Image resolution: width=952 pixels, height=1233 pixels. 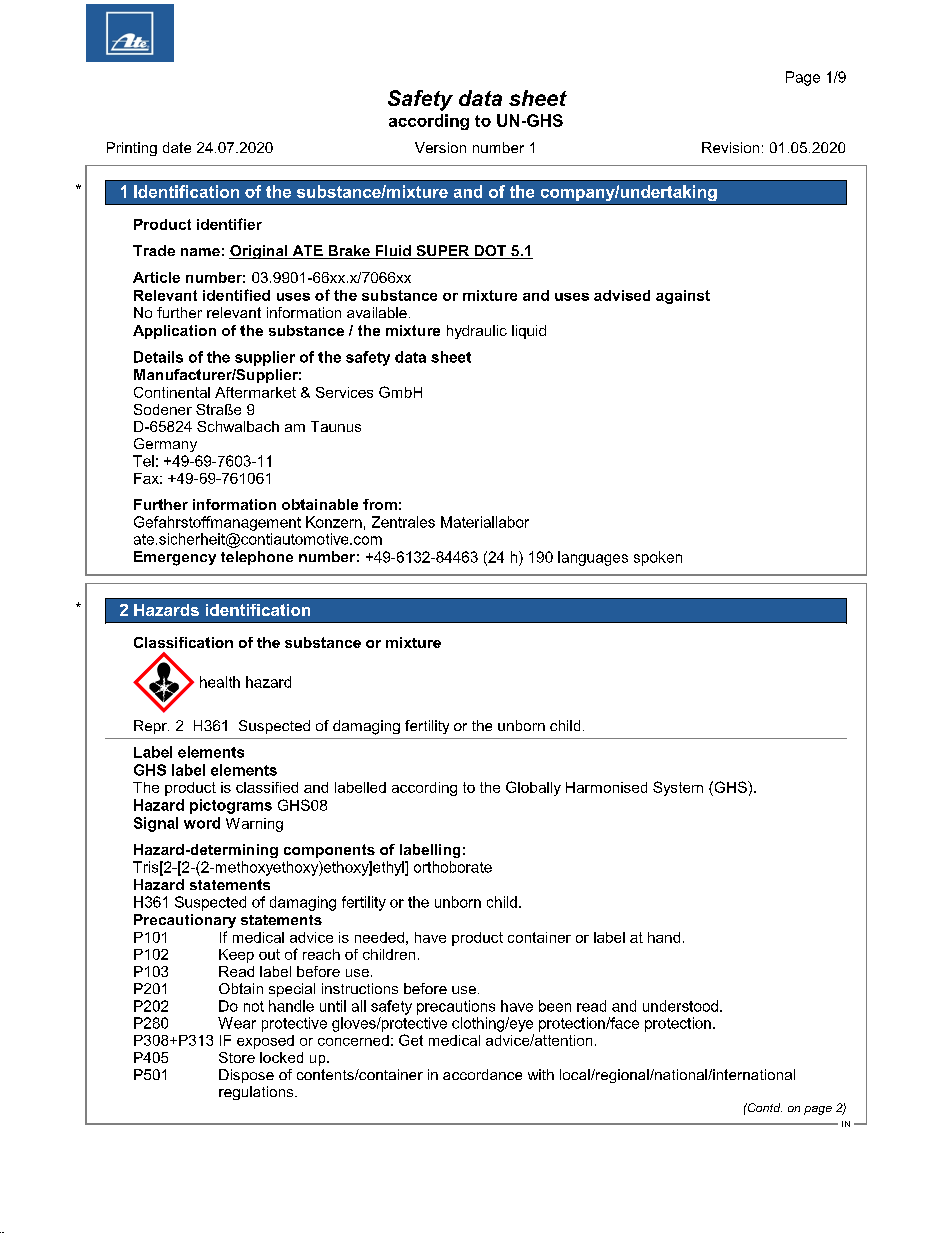 I want to click on Globally, so click(x=533, y=788).
